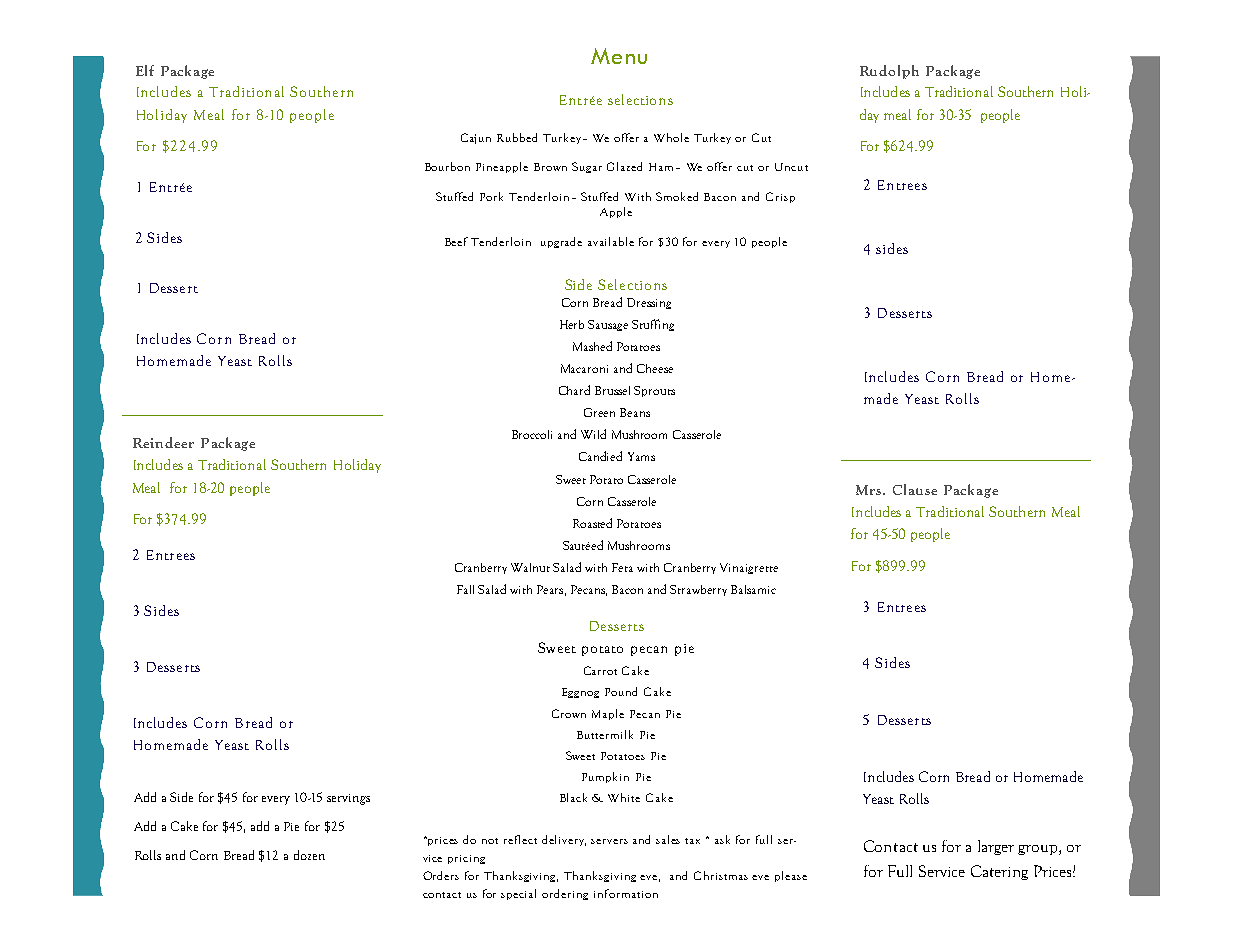 This screenshot has height=952, width=1233. What do you see at coordinates (889, 72) in the screenshot?
I see `Rudolph` at bounding box center [889, 72].
